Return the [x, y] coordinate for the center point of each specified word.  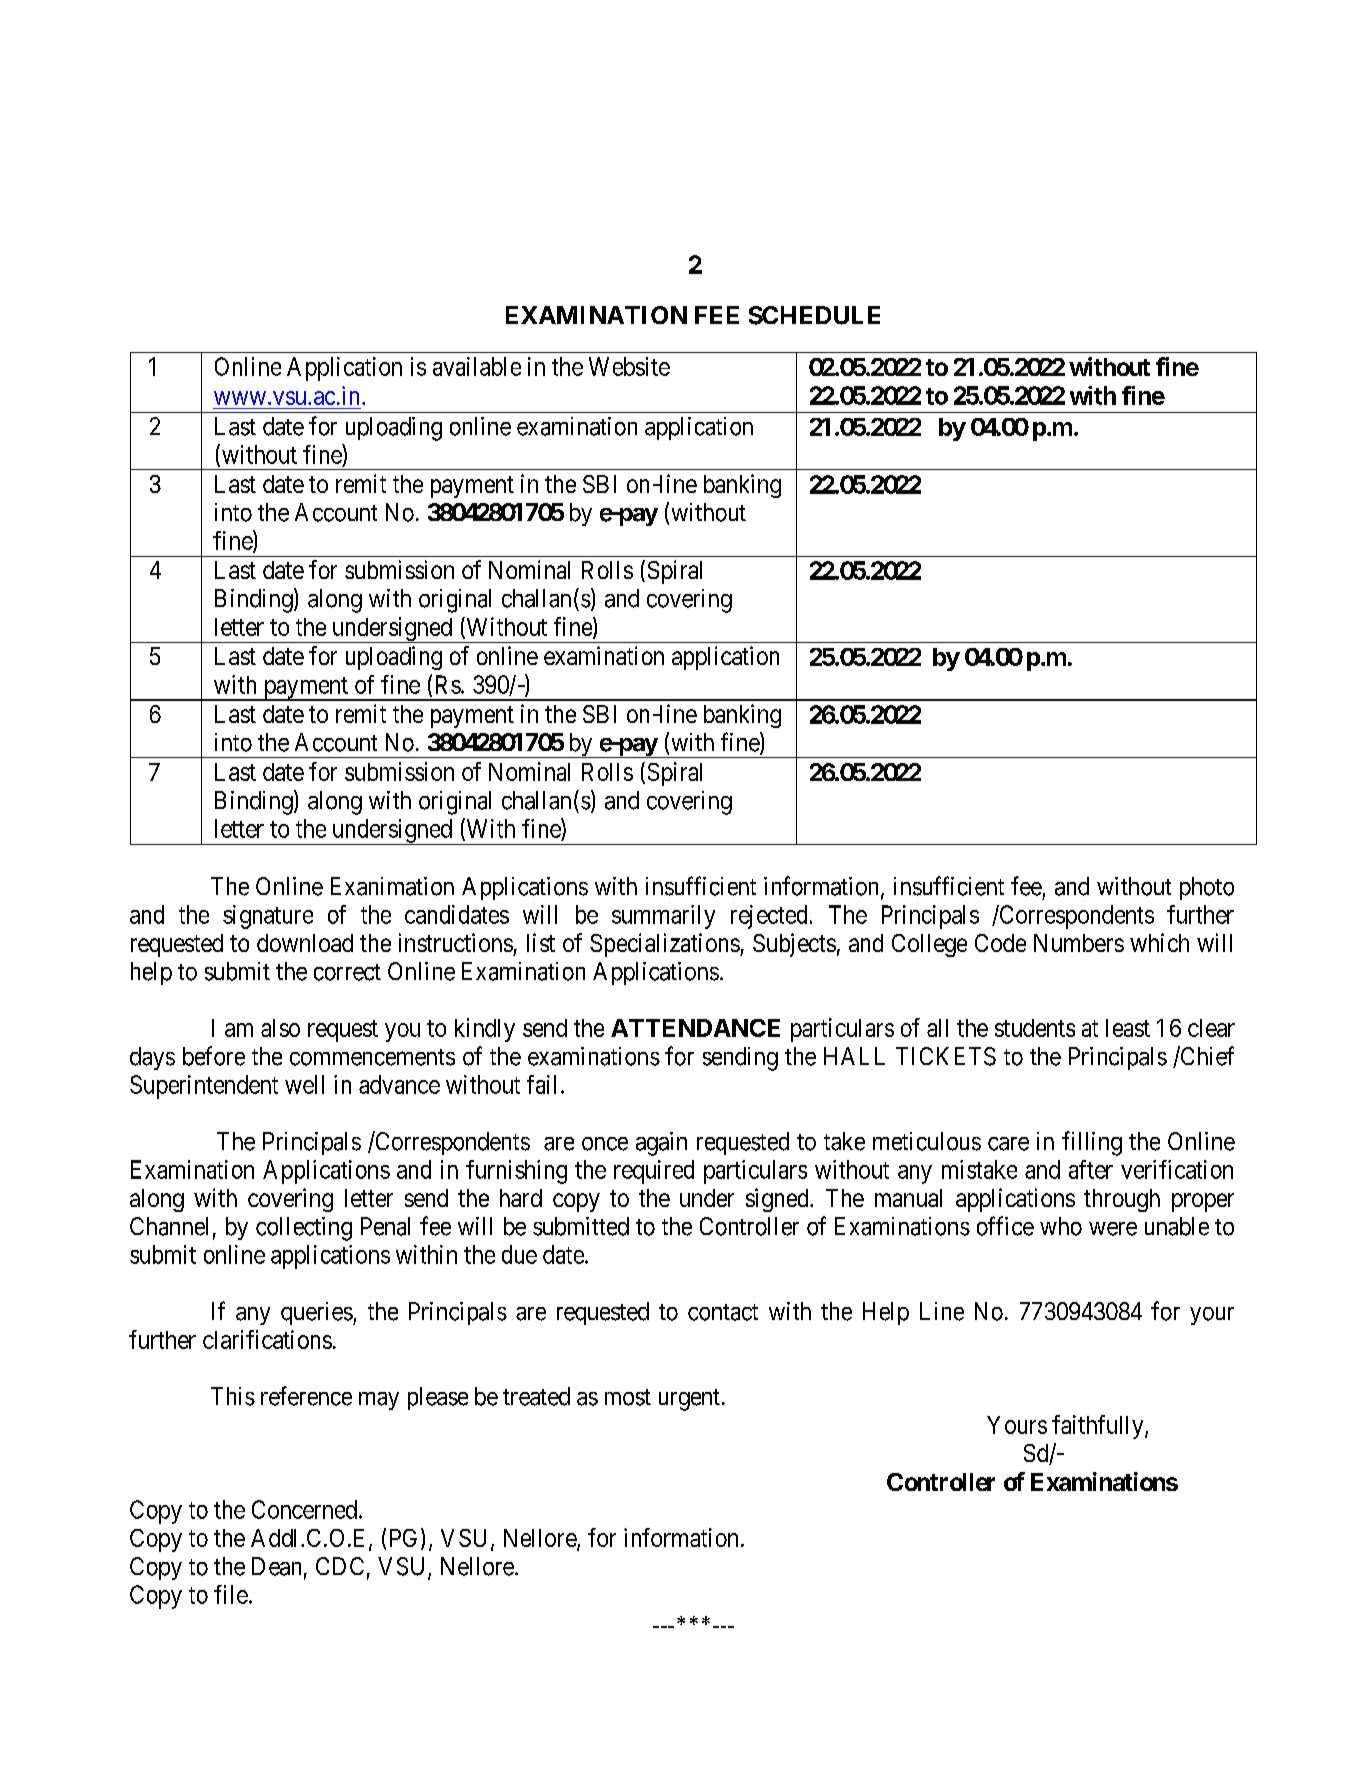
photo [1207, 888]
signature [268, 917]
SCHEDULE [814, 315]
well [304, 1084]
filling [1092, 1143]
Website [629, 366]
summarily [663, 917]
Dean [276, 1566]
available [477, 366]
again [661, 1144]
